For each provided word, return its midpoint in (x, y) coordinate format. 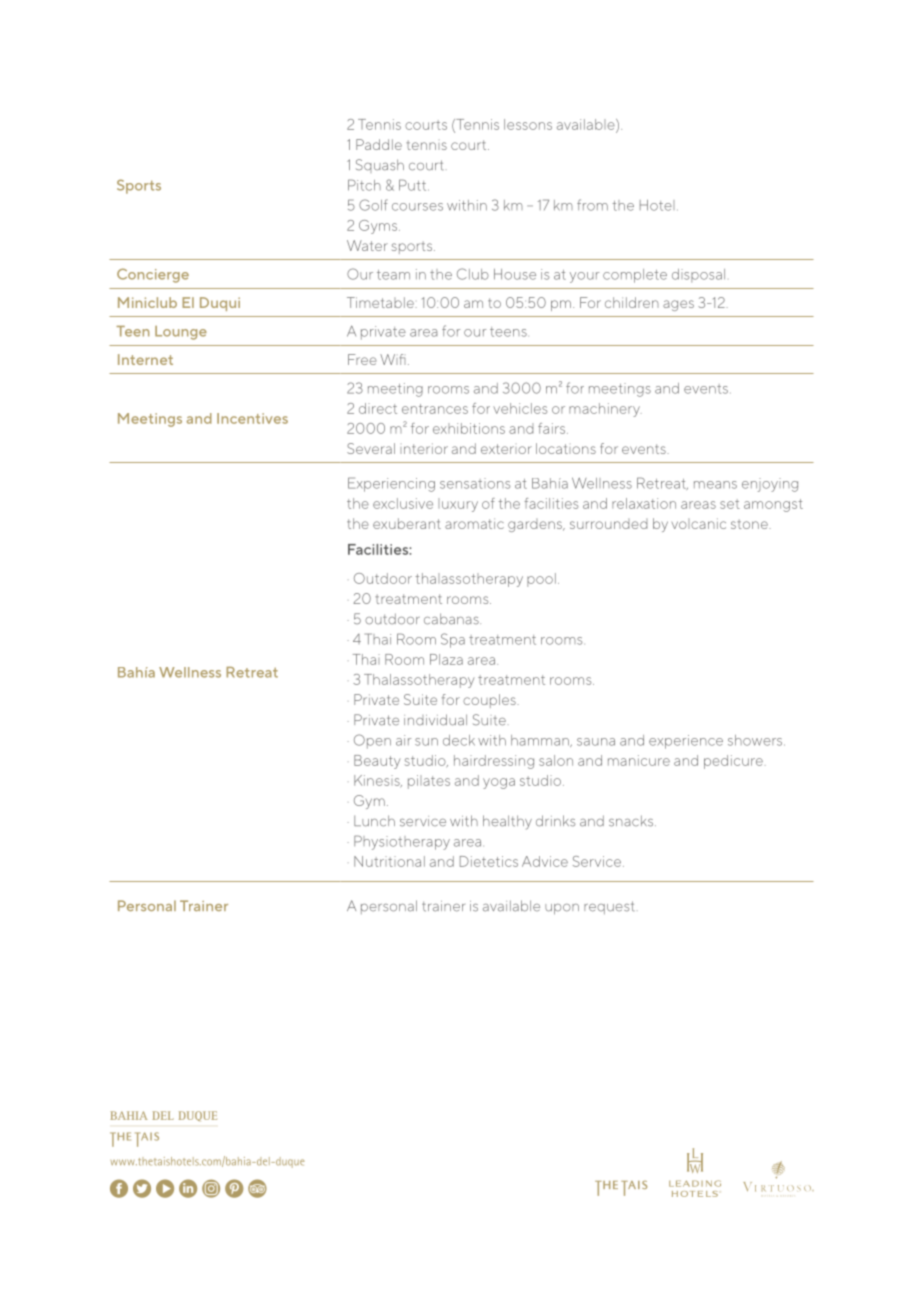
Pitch (364, 185)
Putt (414, 185)
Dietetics (489, 861)
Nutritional (389, 861)
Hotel (657, 205)
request (609, 907)
